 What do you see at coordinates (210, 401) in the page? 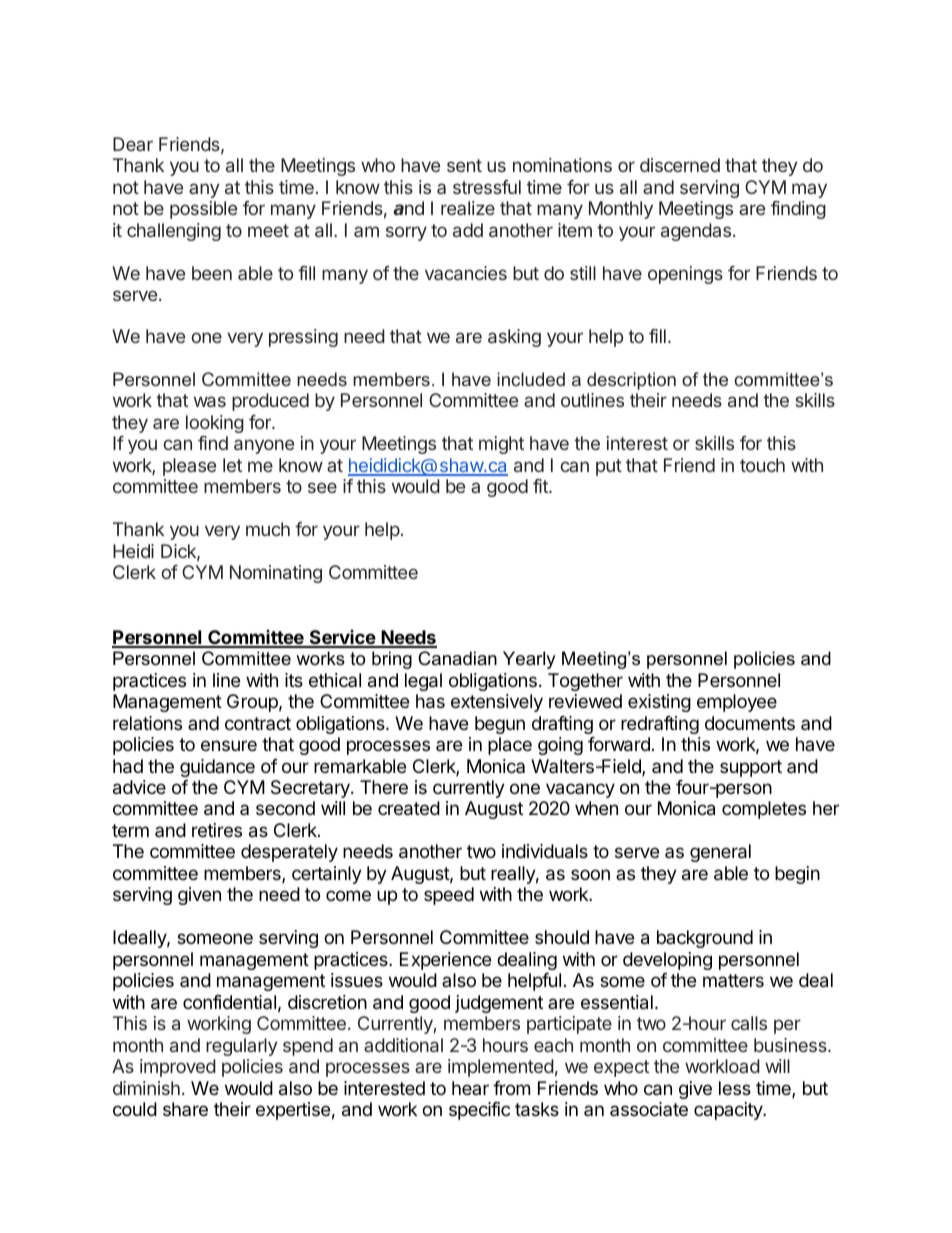
I see `was` at bounding box center [210, 401].
